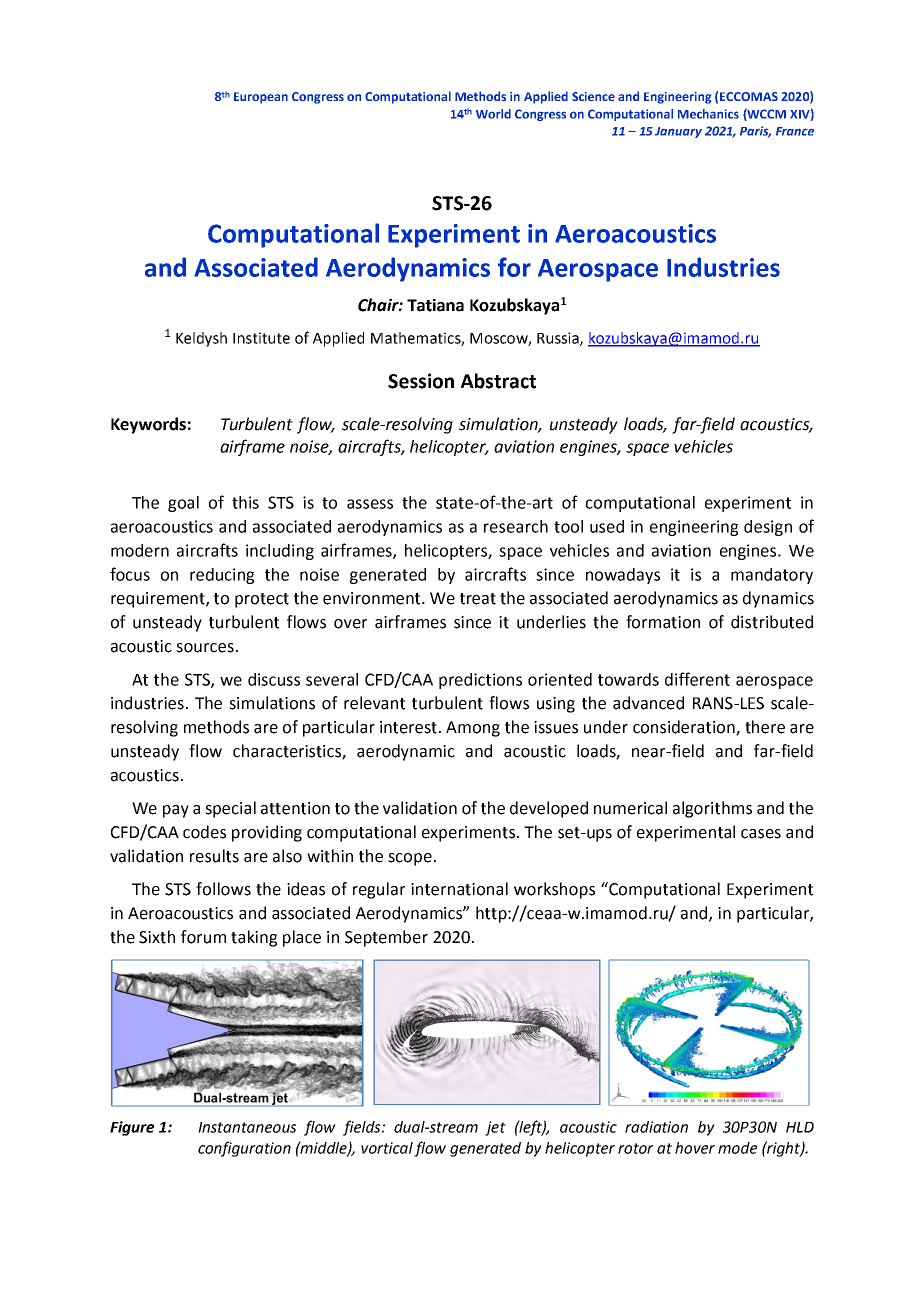  I want to click on formation, so click(663, 622).
